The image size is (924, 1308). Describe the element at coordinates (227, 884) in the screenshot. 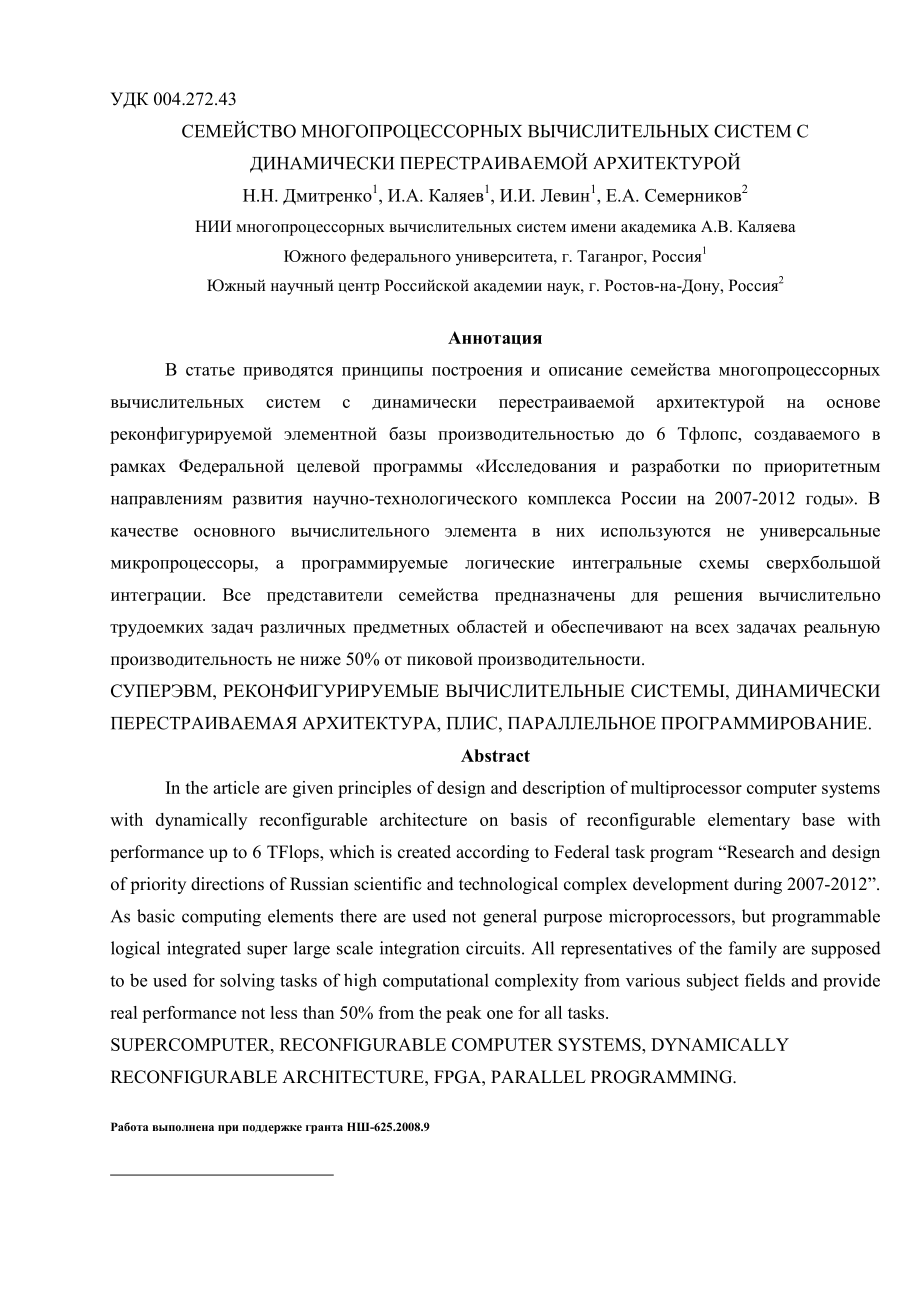

I see `directions` at that location.
